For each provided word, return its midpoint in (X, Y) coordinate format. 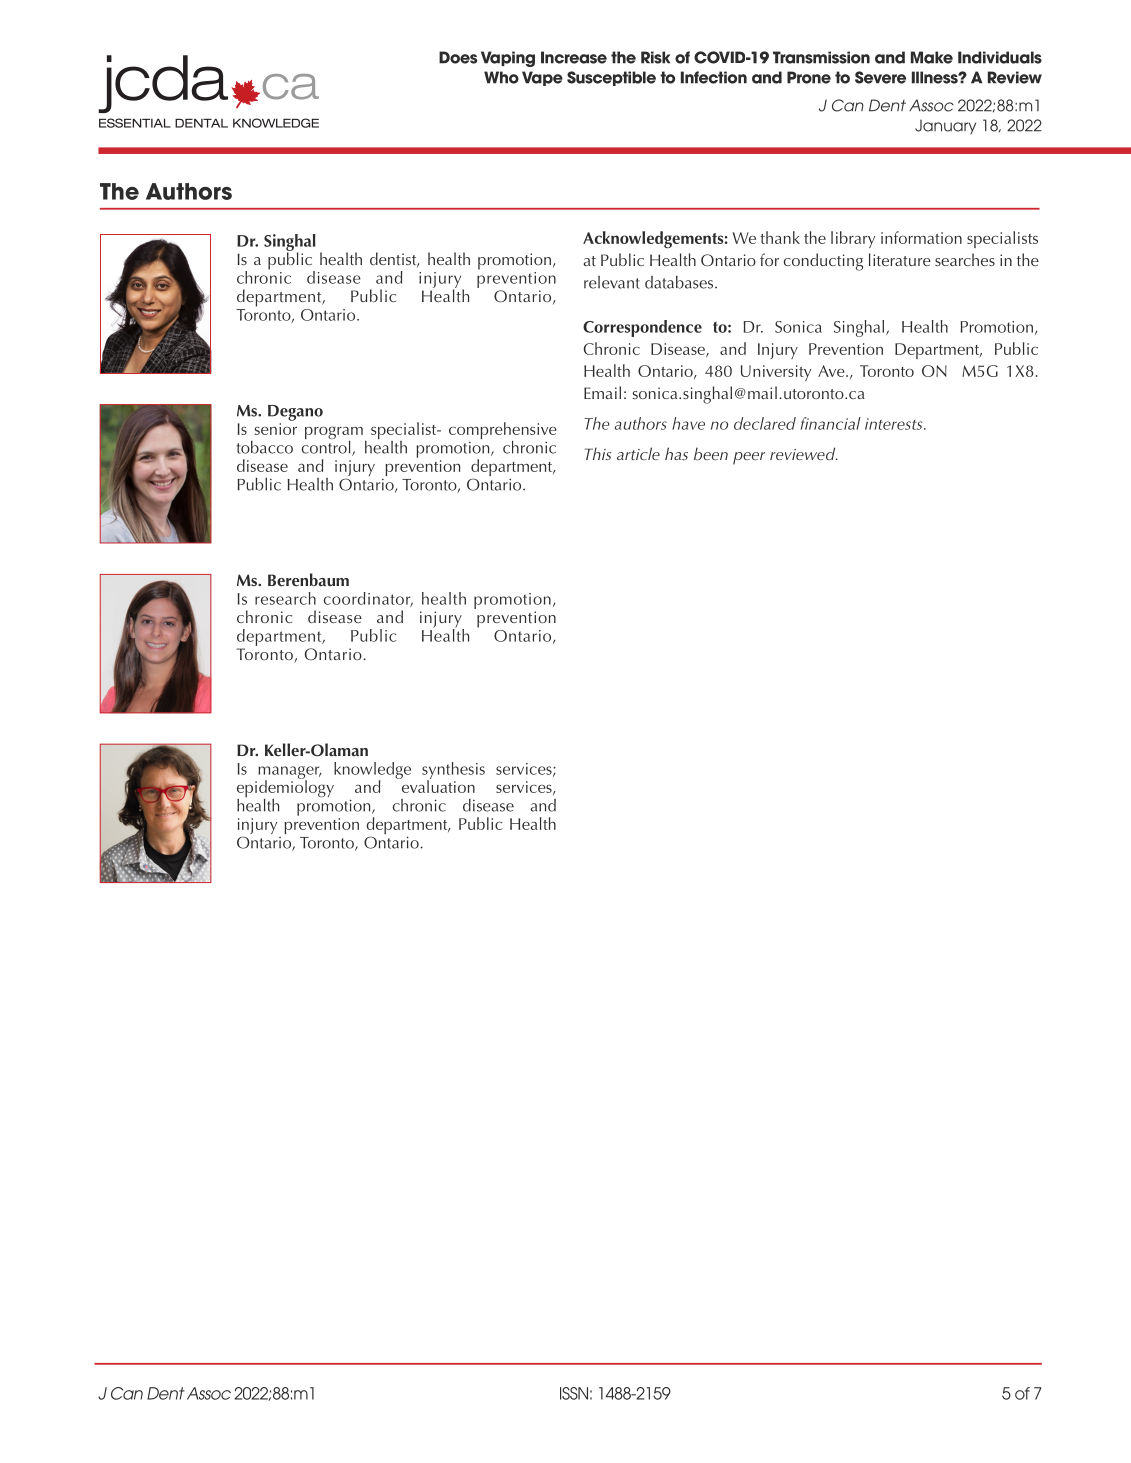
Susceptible (611, 78)
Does (458, 57)
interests (895, 424)
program (334, 434)
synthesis (453, 771)
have (688, 423)
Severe (880, 77)
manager (290, 773)
